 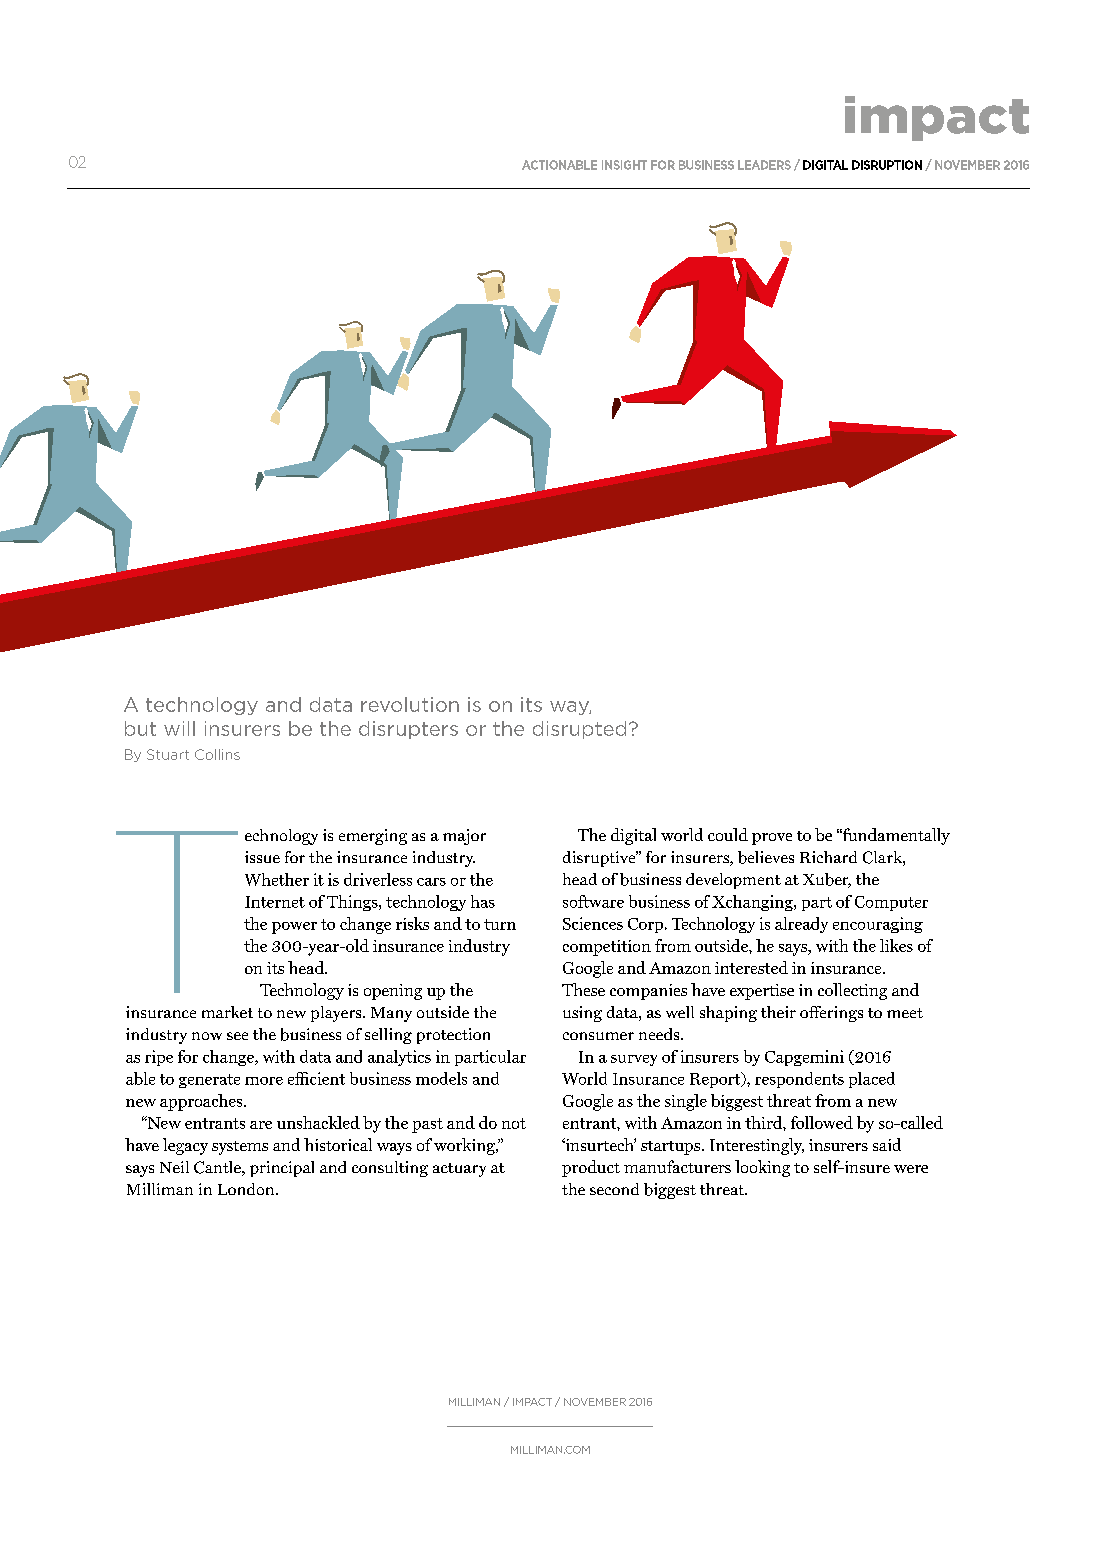 What do you see at coordinates (514, 1123) in the screenshot?
I see `not` at bounding box center [514, 1123].
